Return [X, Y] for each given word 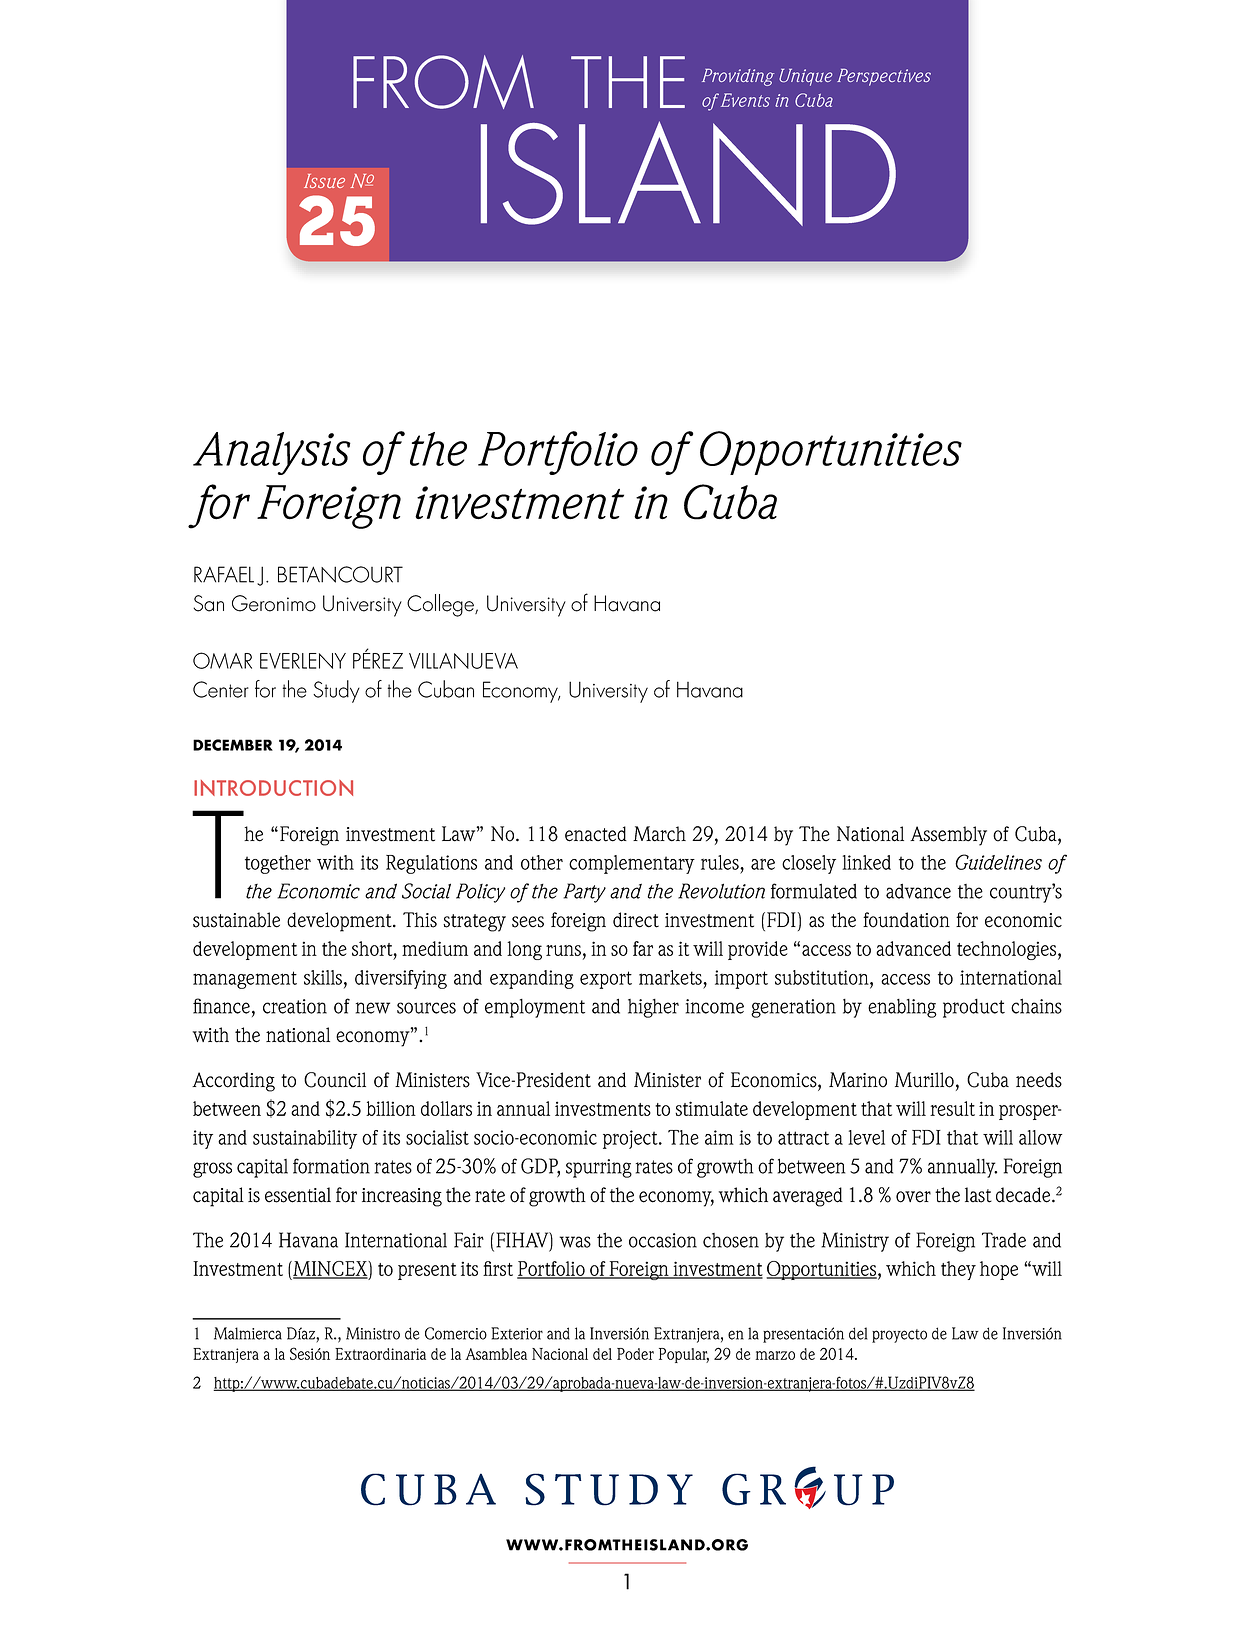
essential [298, 1195]
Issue [324, 181]
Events [744, 100]
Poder [635, 1354]
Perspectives [884, 77]
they [958, 1270]
